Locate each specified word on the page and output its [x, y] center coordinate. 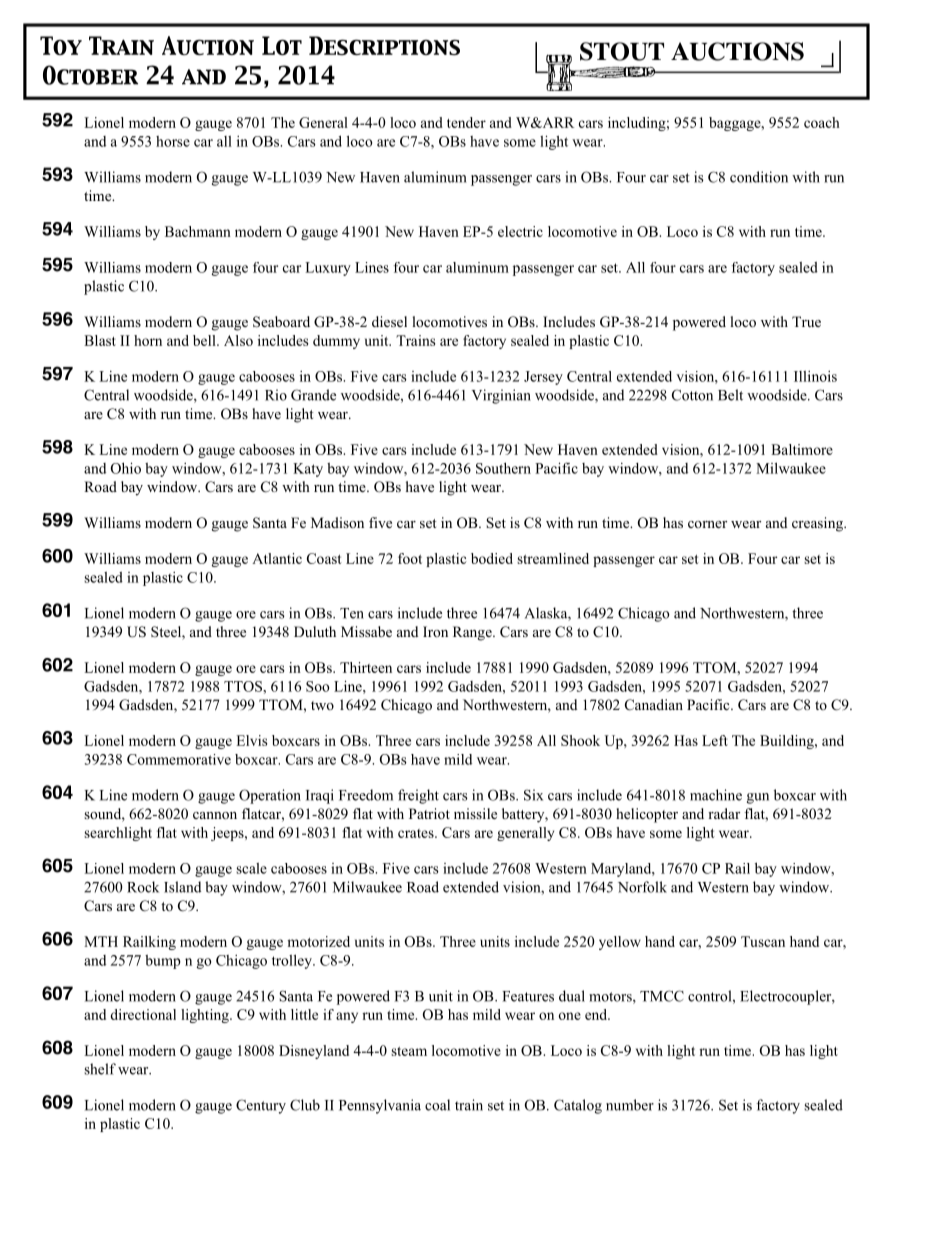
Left [715, 740]
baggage [736, 124]
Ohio [126, 468]
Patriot [429, 813]
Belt [730, 395]
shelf [100, 1069]
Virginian [501, 396]
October [90, 75]
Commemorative [179, 759]
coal [437, 1105]
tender [466, 122]
